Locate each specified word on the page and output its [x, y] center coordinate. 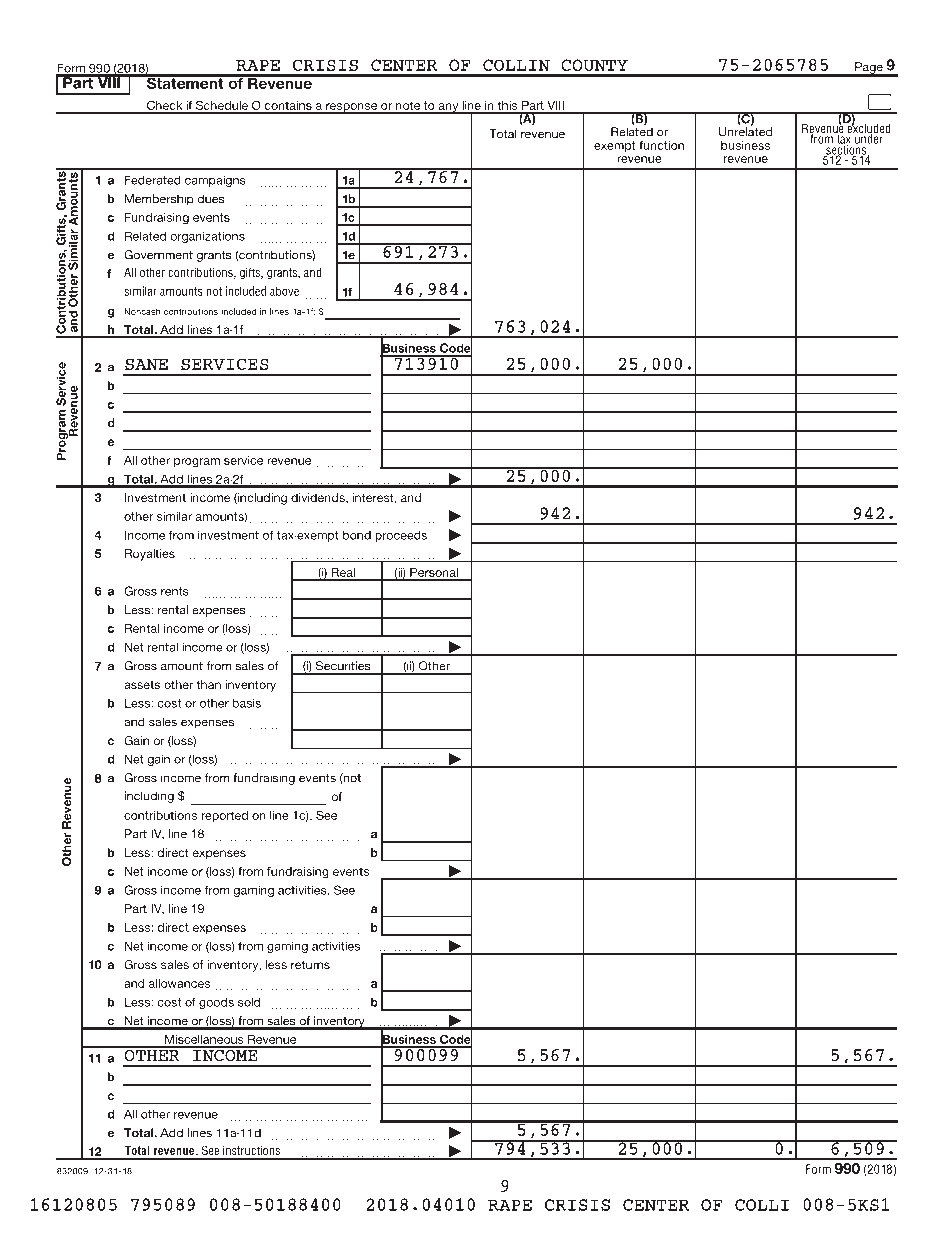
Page [869, 69]
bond [357, 535]
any [448, 108]
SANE [146, 364]
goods [216, 1003]
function [661, 145]
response [352, 108]
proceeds [401, 536]
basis [247, 703]
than [208, 684]
